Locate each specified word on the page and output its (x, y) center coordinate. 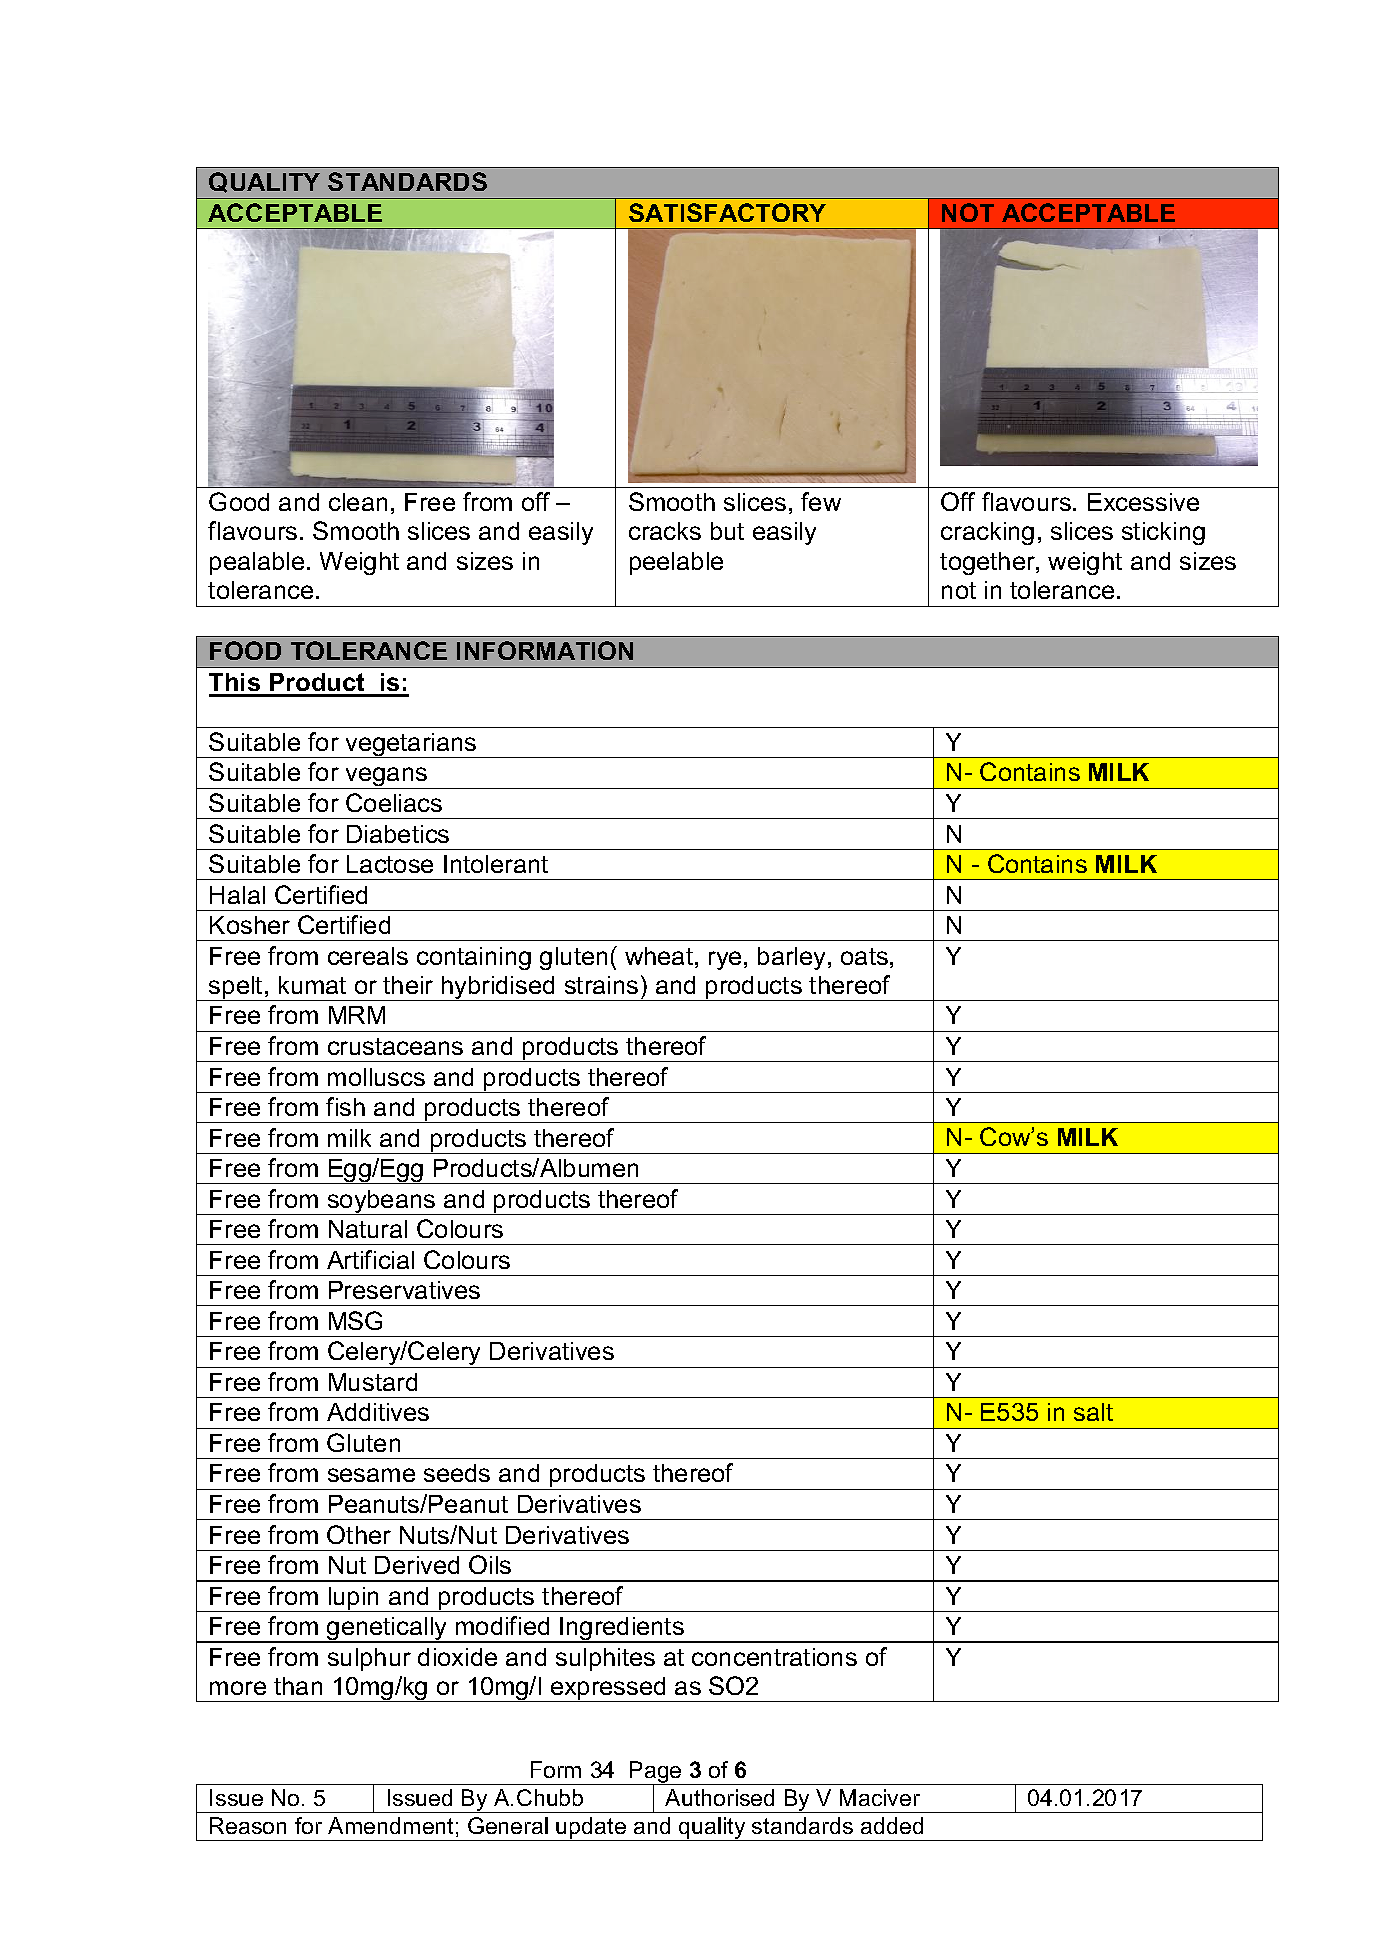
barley (793, 958)
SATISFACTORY (727, 212)
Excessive (1143, 502)
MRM (357, 1015)
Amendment (390, 1825)
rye (725, 960)
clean (358, 502)
